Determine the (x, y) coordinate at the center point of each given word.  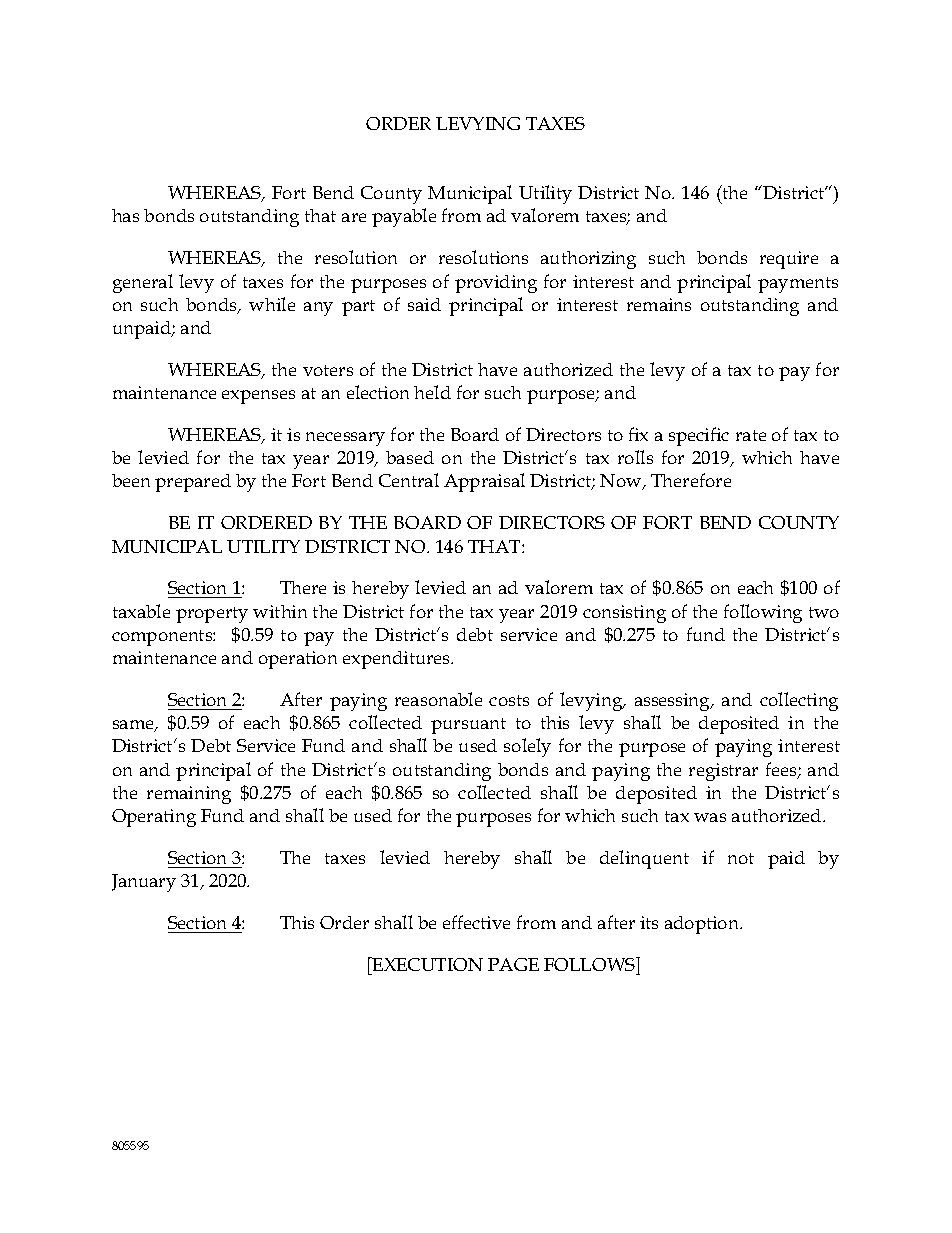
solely (527, 747)
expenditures (398, 660)
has (125, 215)
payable (404, 217)
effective (476, 922)
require (789, 260)
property (212, 615)
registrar (723, 772)
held (432, 392)
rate (751, 435)
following (763, 613)
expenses (258, 397)
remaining (189, 795)
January (144, 883)
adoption (703, 925)
